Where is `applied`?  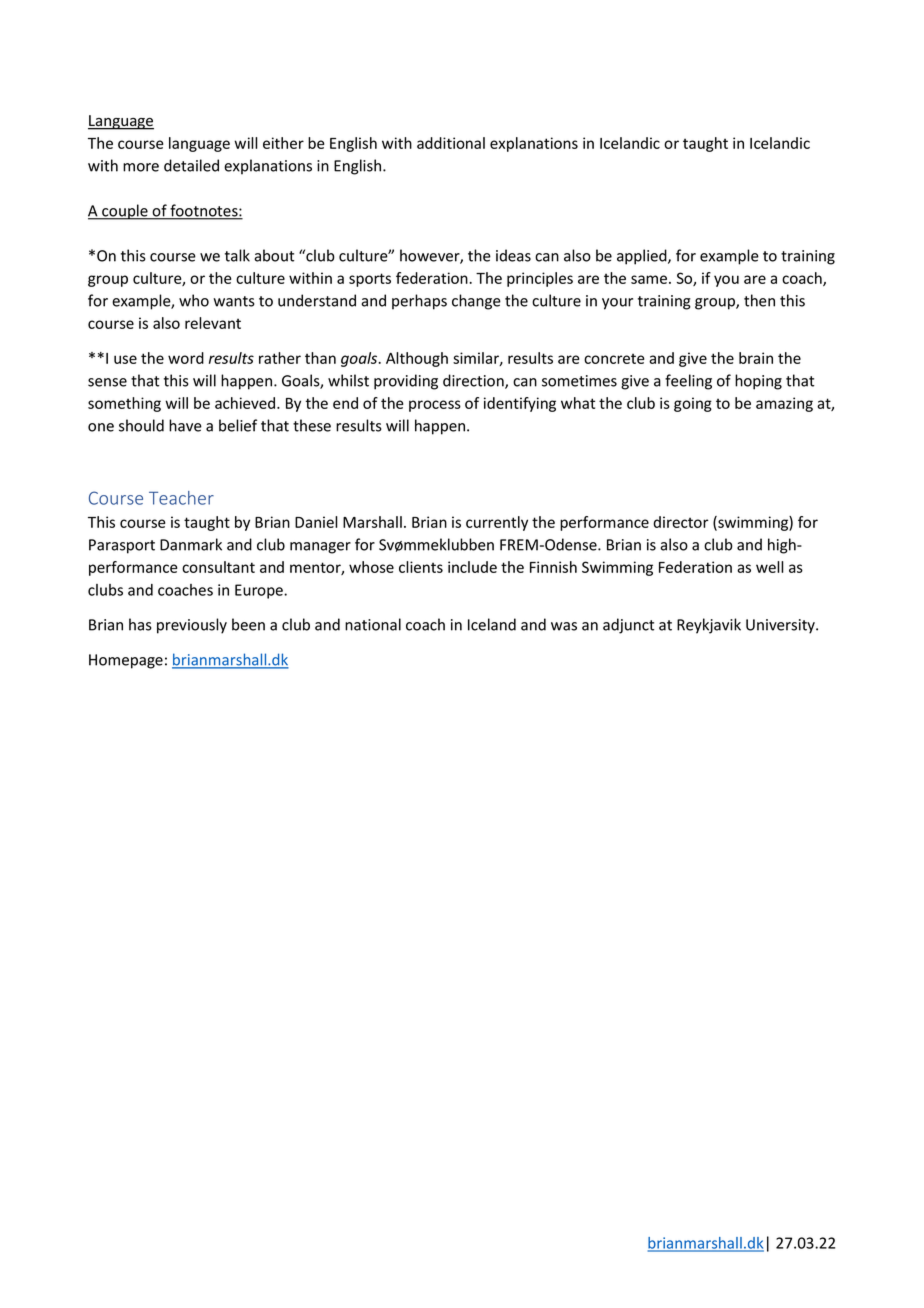
applied is located at coordinates (643, 257).
